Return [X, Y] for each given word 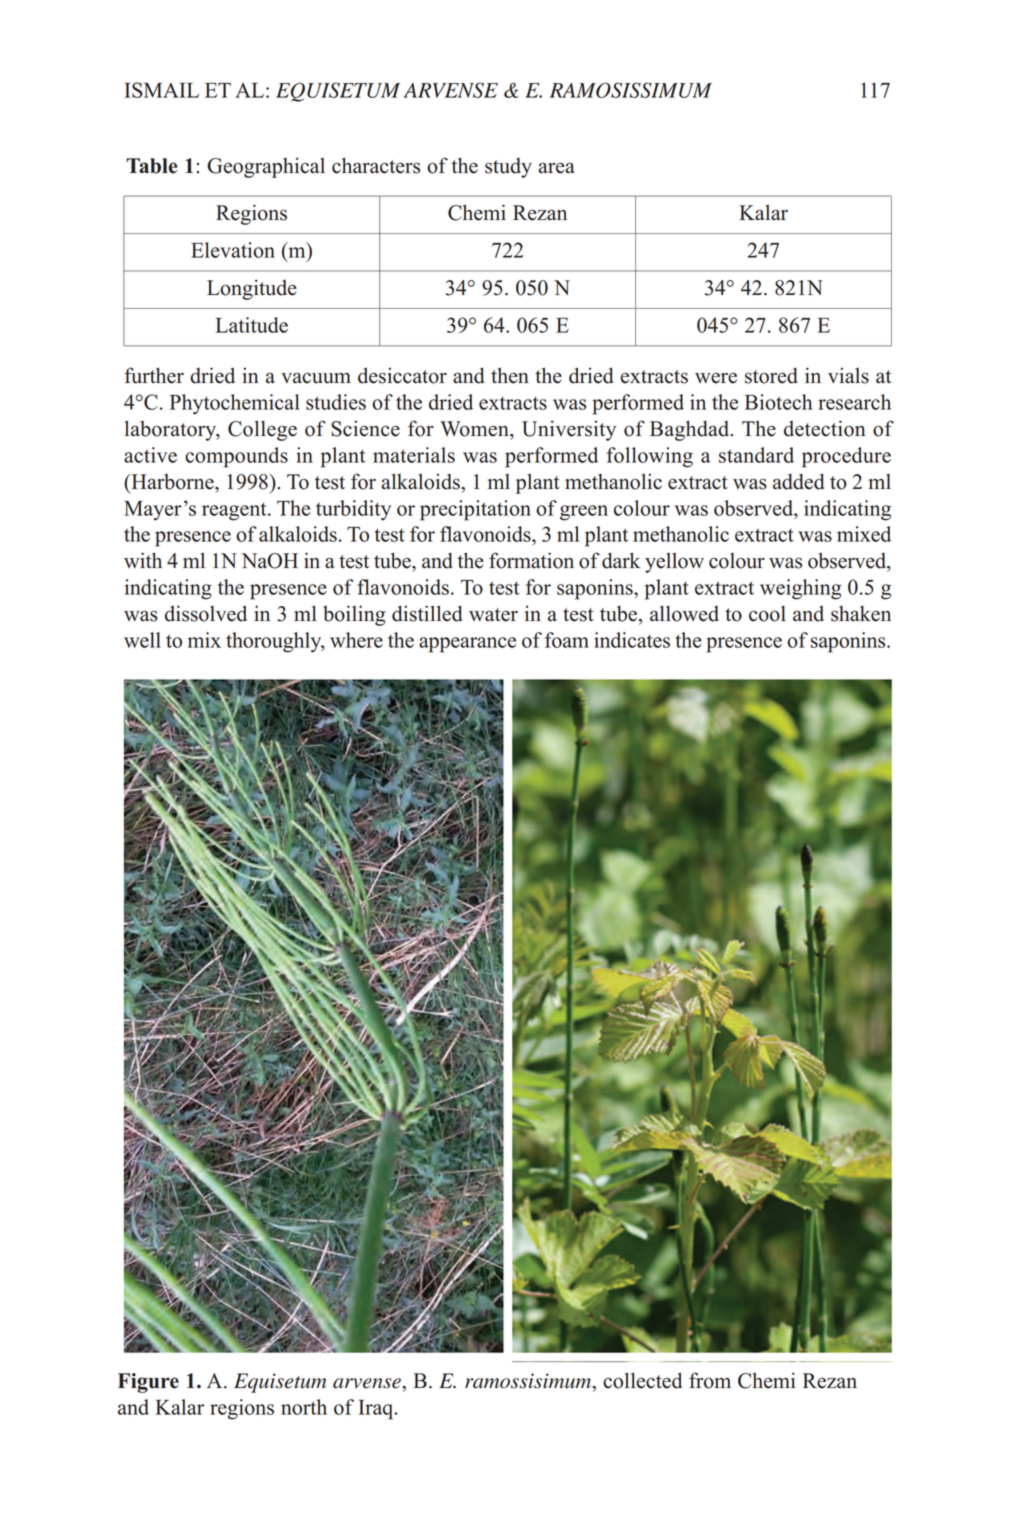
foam [567, 640]
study [508, 168]
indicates [632, 640]
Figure [148, 1383]
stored [771, 375]
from [710, 1380]
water [493, 615]
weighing [801, 589]
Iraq [377, 1410]
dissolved [206, 613]
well [142, 640]
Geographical [266, 168]
